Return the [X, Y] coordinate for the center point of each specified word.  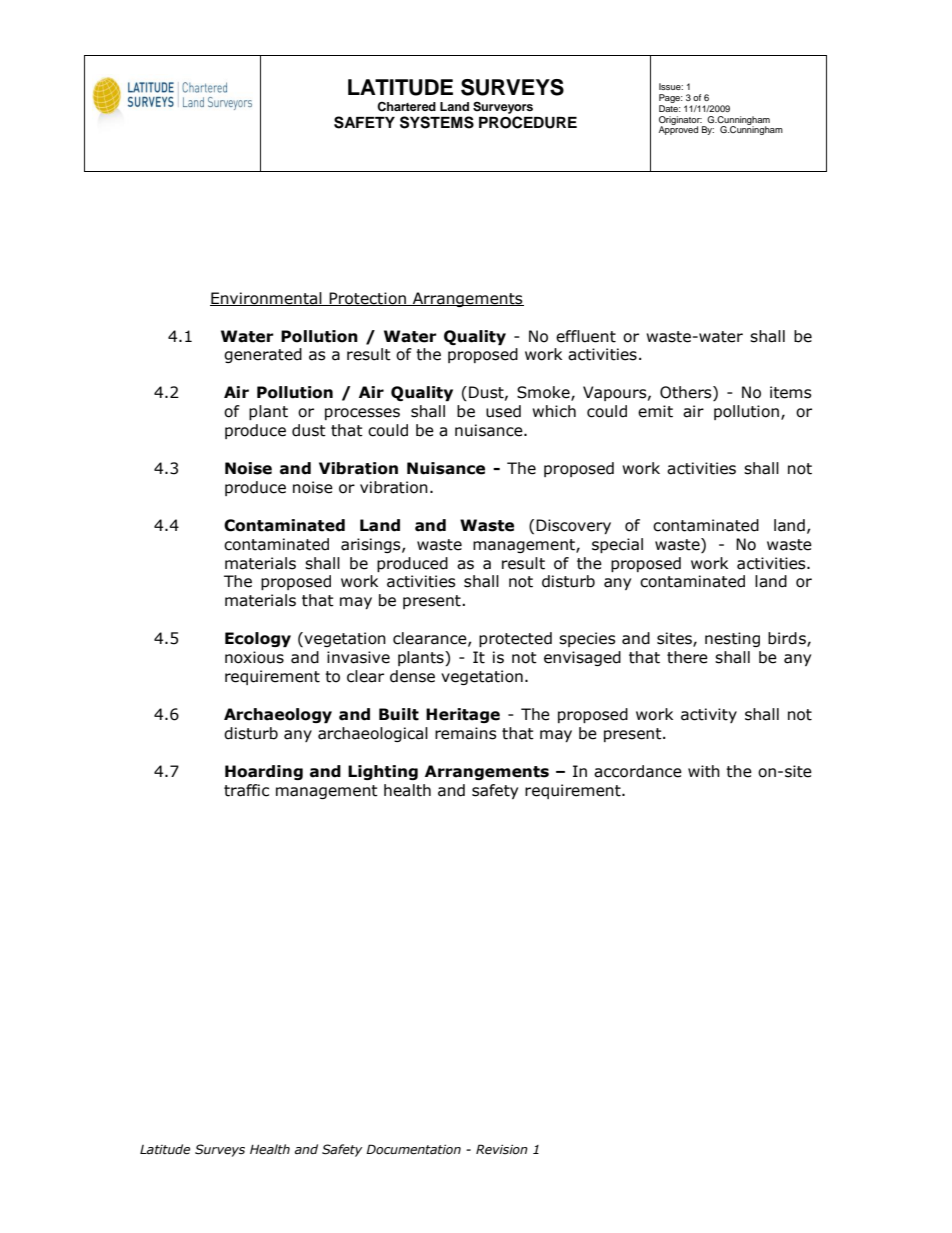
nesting [732, 639]
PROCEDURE [528, 122]
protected [515, 639]
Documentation [413, 1149]
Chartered [406, 107]
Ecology [258, 639]
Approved [678, 129]
